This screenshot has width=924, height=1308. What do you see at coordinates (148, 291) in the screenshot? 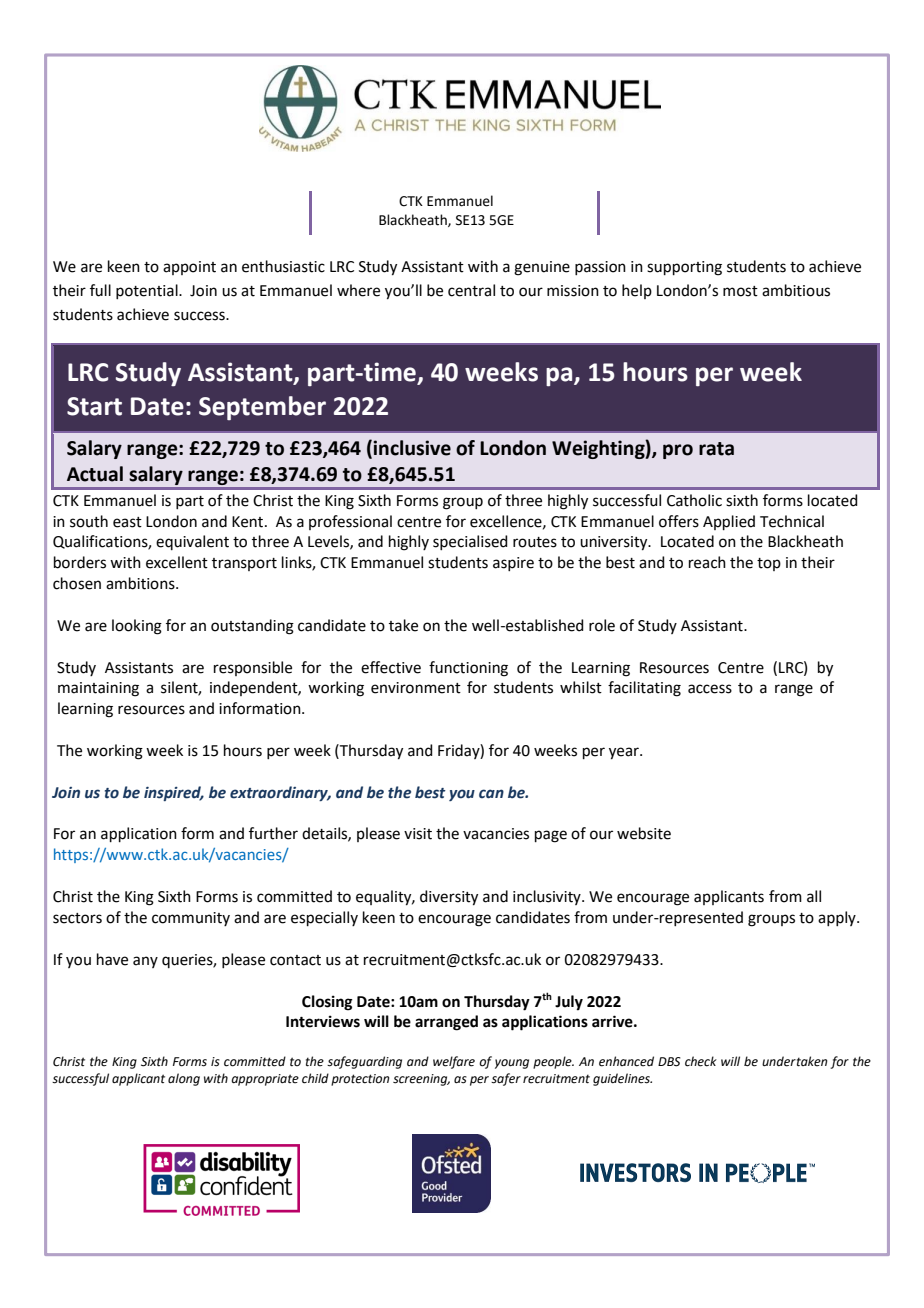
I see `potential` at bounding box center [148, 291].
